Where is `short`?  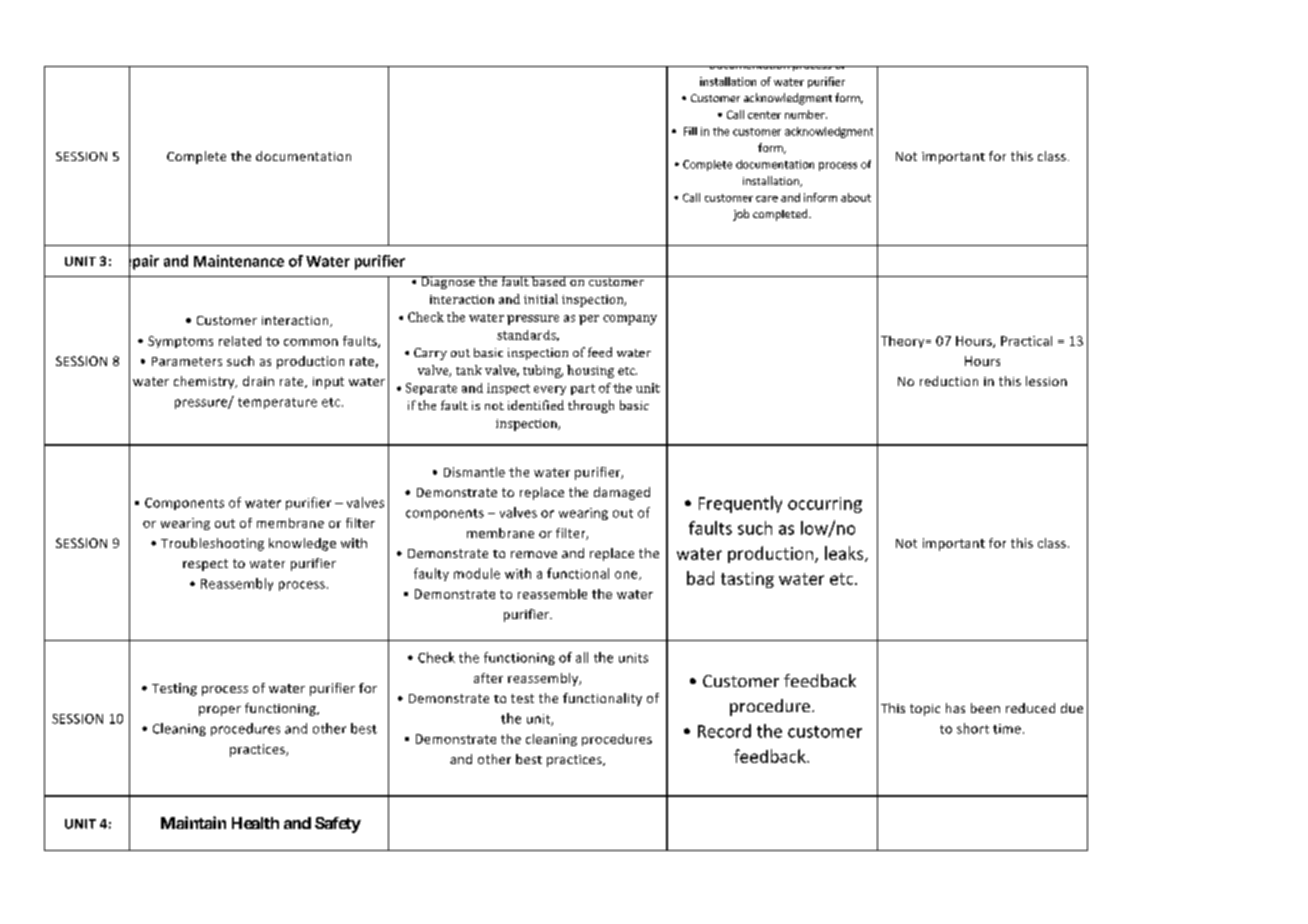 short is located at coordinates (973, 728).
